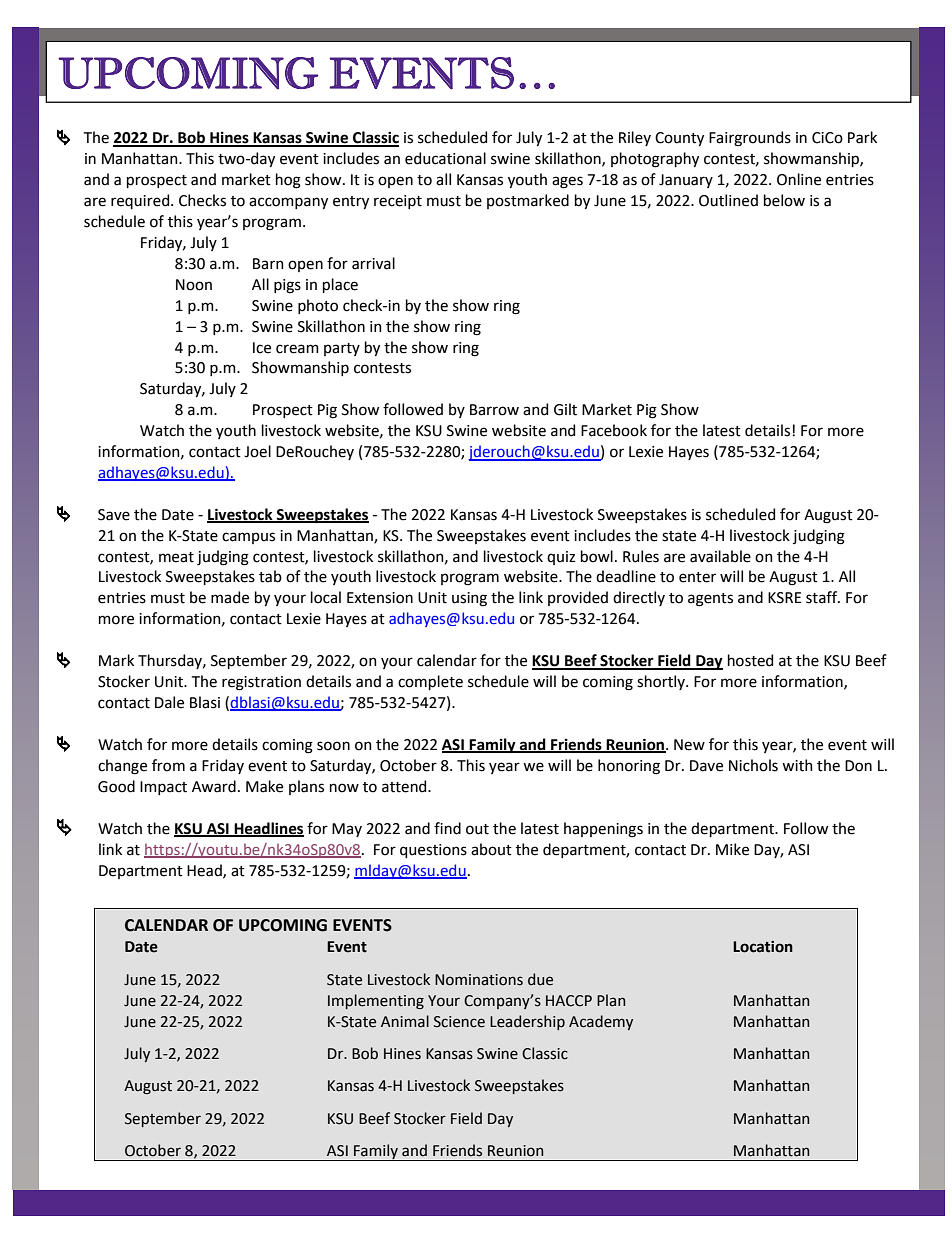 This page has width=952, height=1233. I want to click on required, so click(141, 201).
